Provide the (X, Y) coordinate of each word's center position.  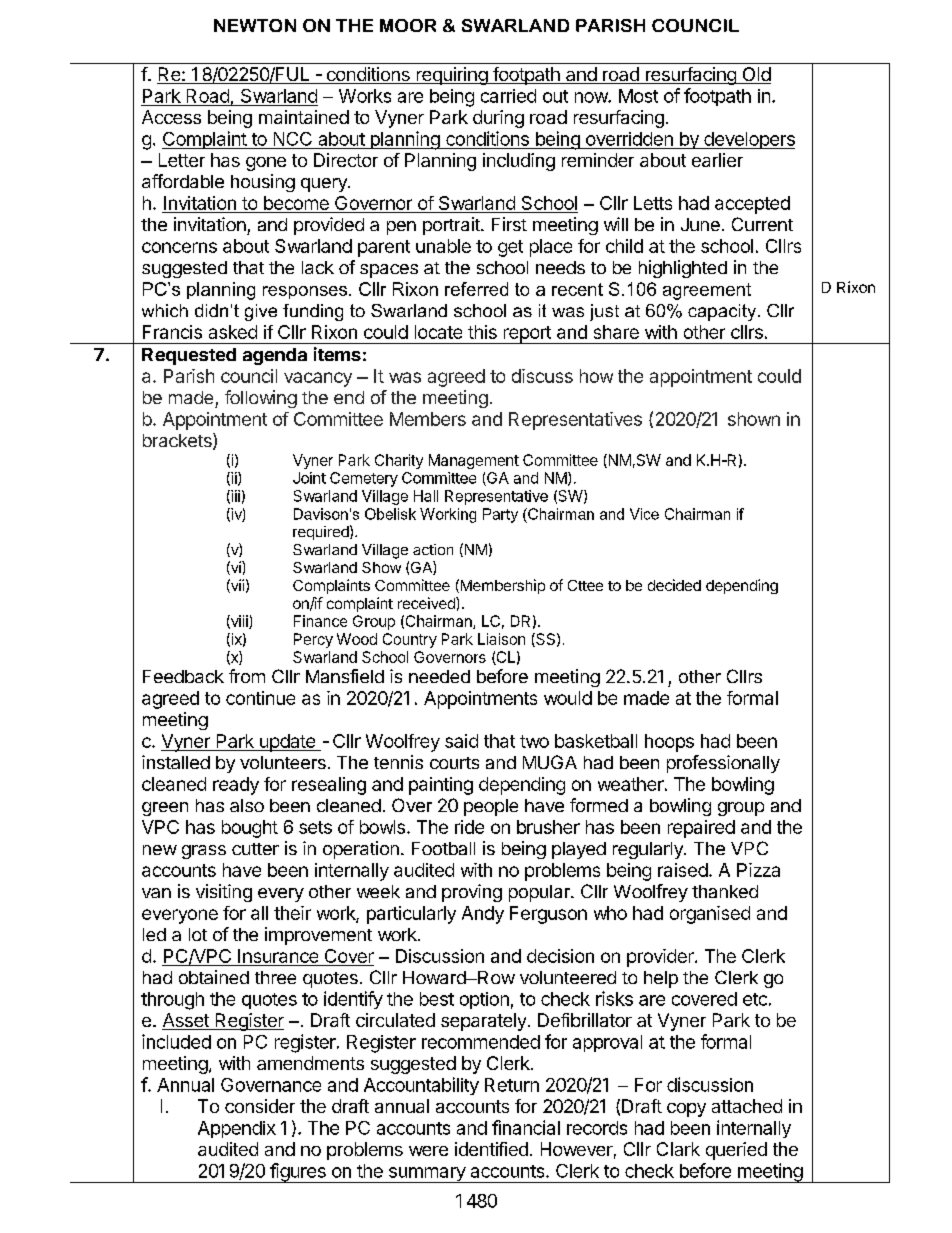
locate (438, 332)
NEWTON (255, 25)
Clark (678, 1149)
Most (638, 96)
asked (233, 332)
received (427, 603)
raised (683, 870)
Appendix (237, 1129)
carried (508, 96)
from (247, 676)
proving (472, 893)
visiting (224, 893)
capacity (723, 312)
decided (674, 585)
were (428, 1151)
